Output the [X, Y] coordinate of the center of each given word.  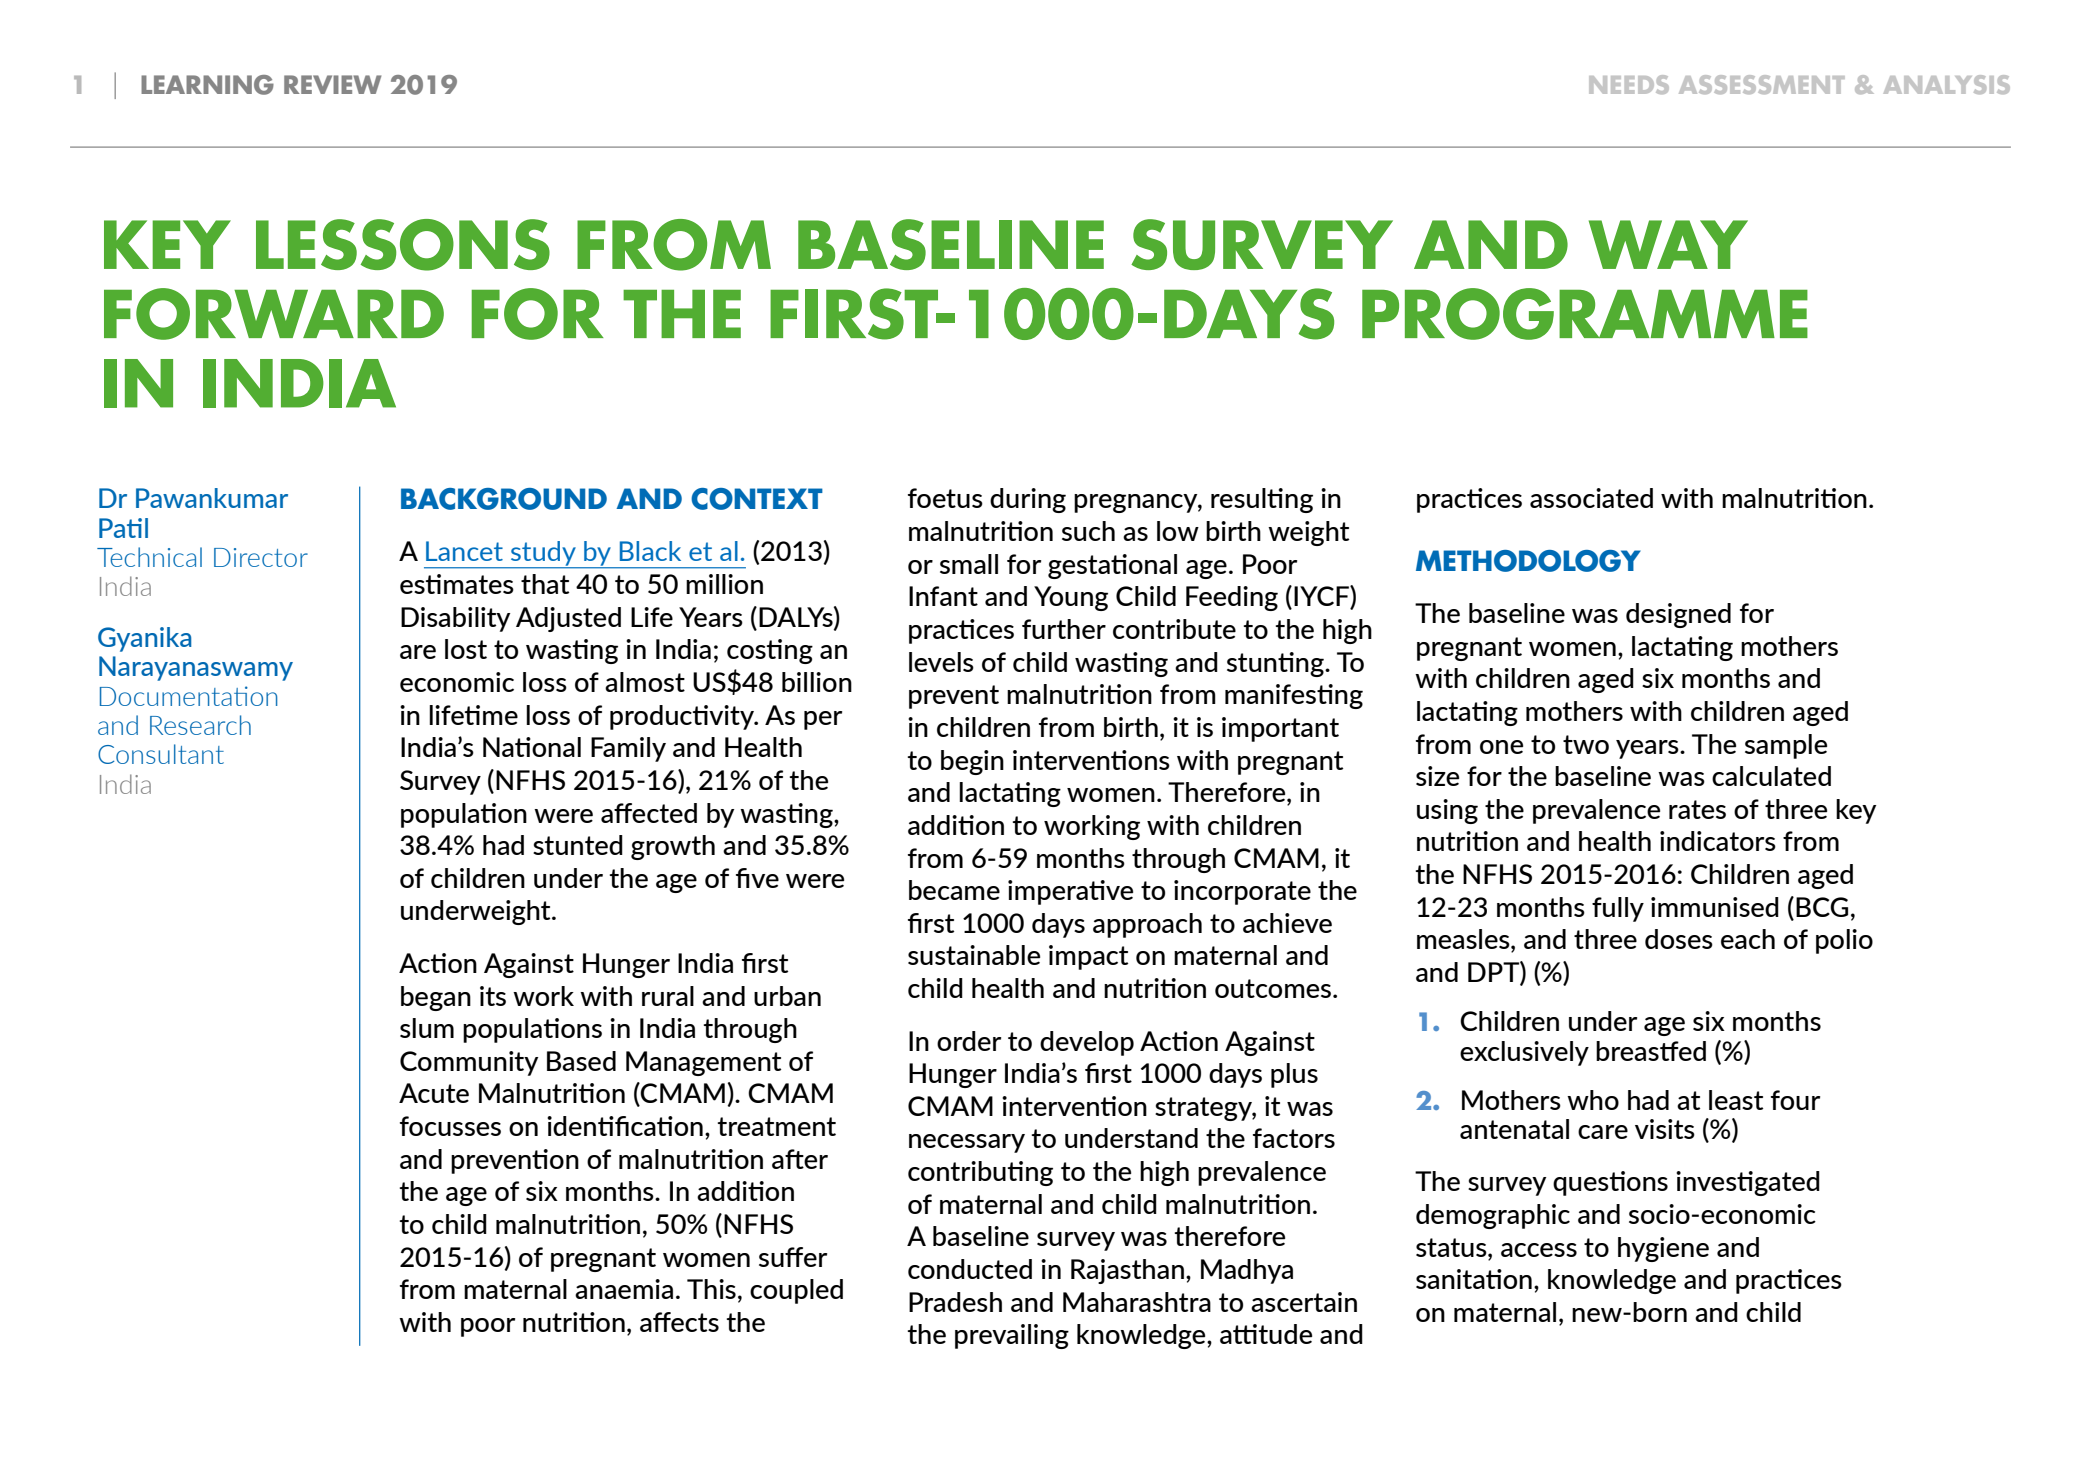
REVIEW [332, 84]
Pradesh [955, 1302]
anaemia [624, 1289]
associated [1591, 498]
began [436, 998]
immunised [1715, 907]
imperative [1070, 892]
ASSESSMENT [1762, 84]
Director [261, 557]
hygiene [1663, 1249]
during [1028, 500]
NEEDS [1629, 84]
